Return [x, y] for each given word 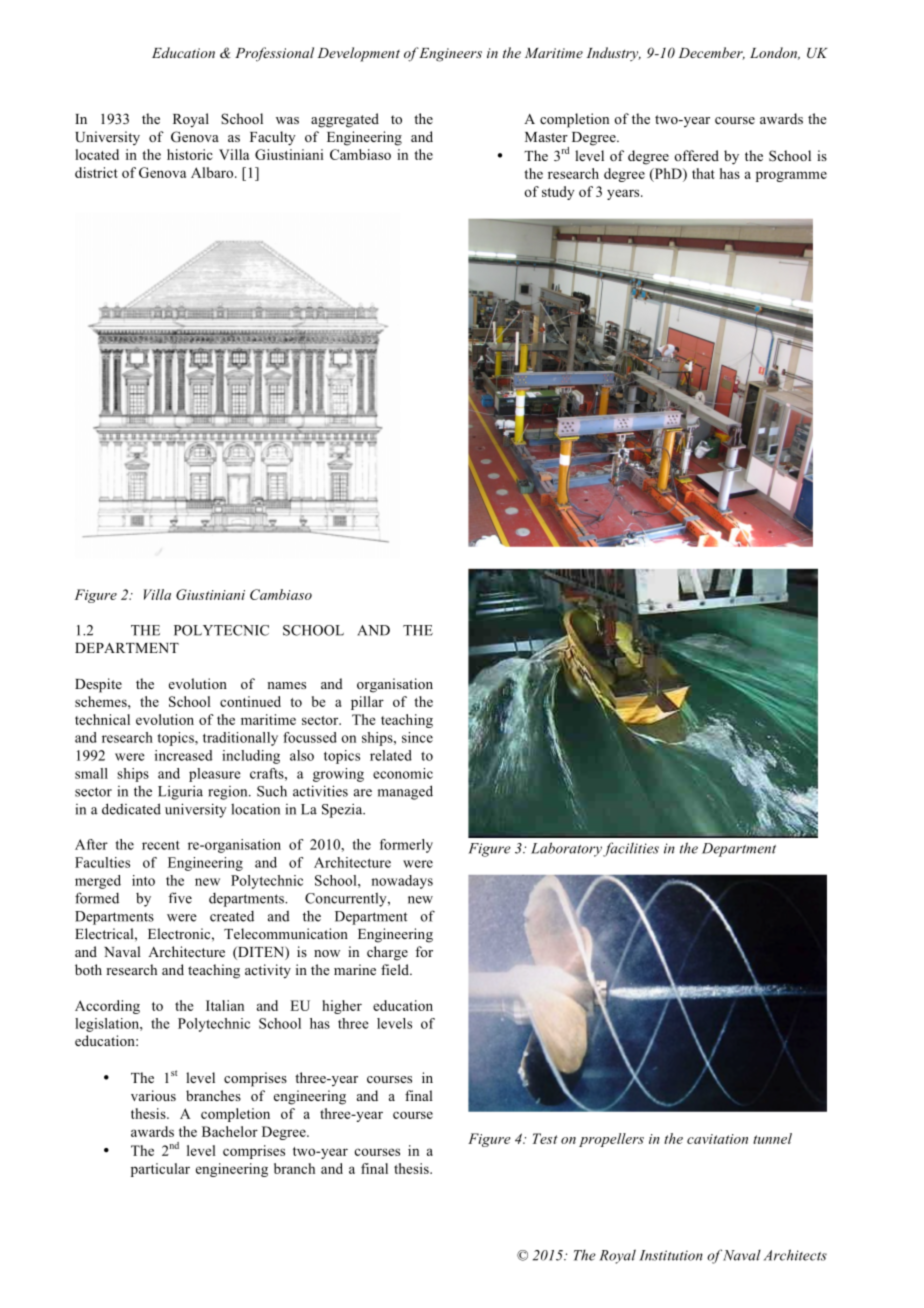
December [711, 53]
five [180, 898]
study [558, 193]
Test [545, 1138]
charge [387, 953]
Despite [98, 685]
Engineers [450, 55]
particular [160, 1170]
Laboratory [566, 849]
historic [190, 154]
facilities [631, 849]
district [96, 172]
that [703, 173]
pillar [367, 703]
